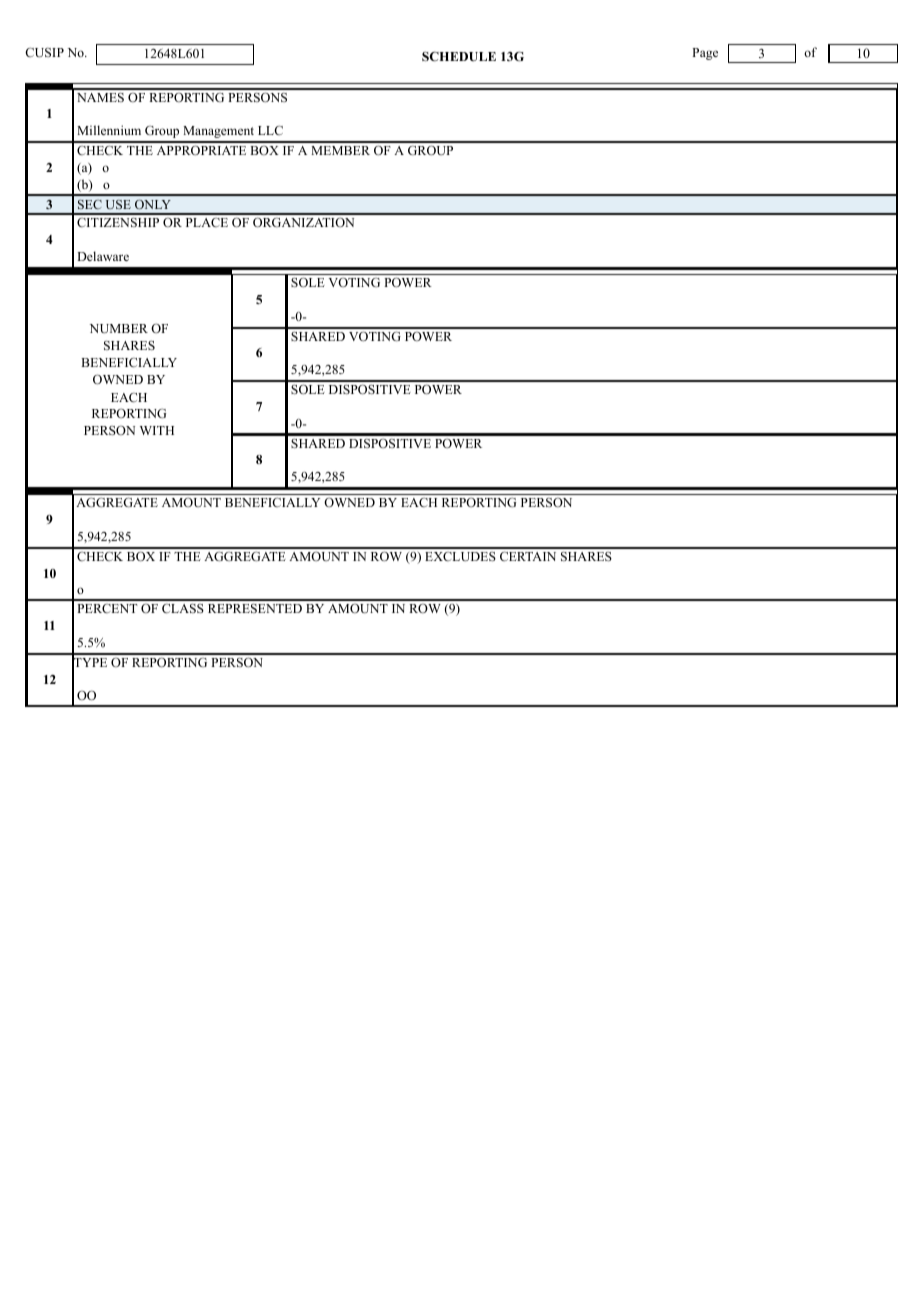 The height and width of the page is (1308, 924). I want to click on Page, so click(705, 54).
